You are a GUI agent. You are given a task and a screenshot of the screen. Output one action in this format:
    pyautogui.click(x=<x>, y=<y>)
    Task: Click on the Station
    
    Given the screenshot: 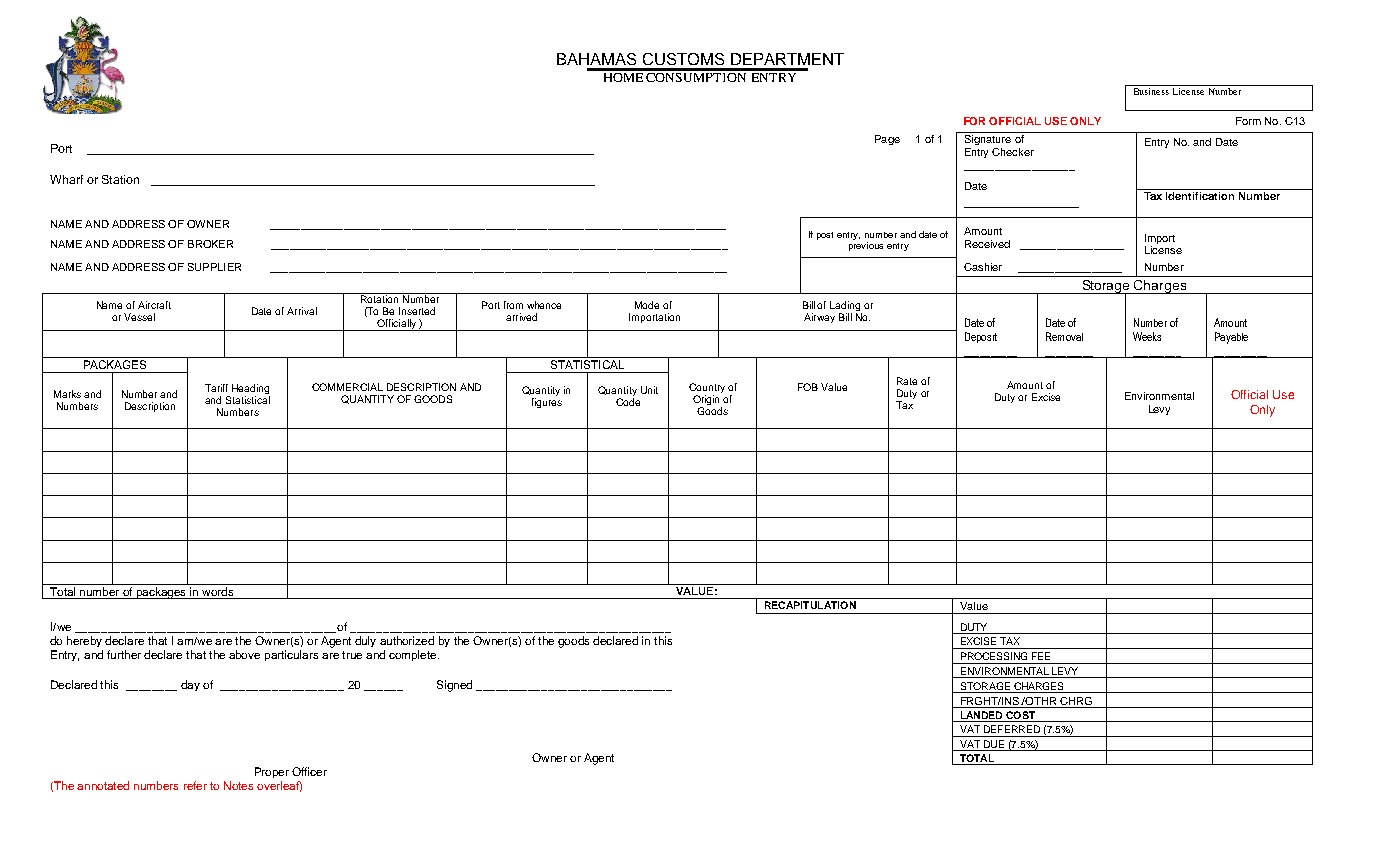 What is the action you would take?
    pyautogui.click(x=120, y=179)
